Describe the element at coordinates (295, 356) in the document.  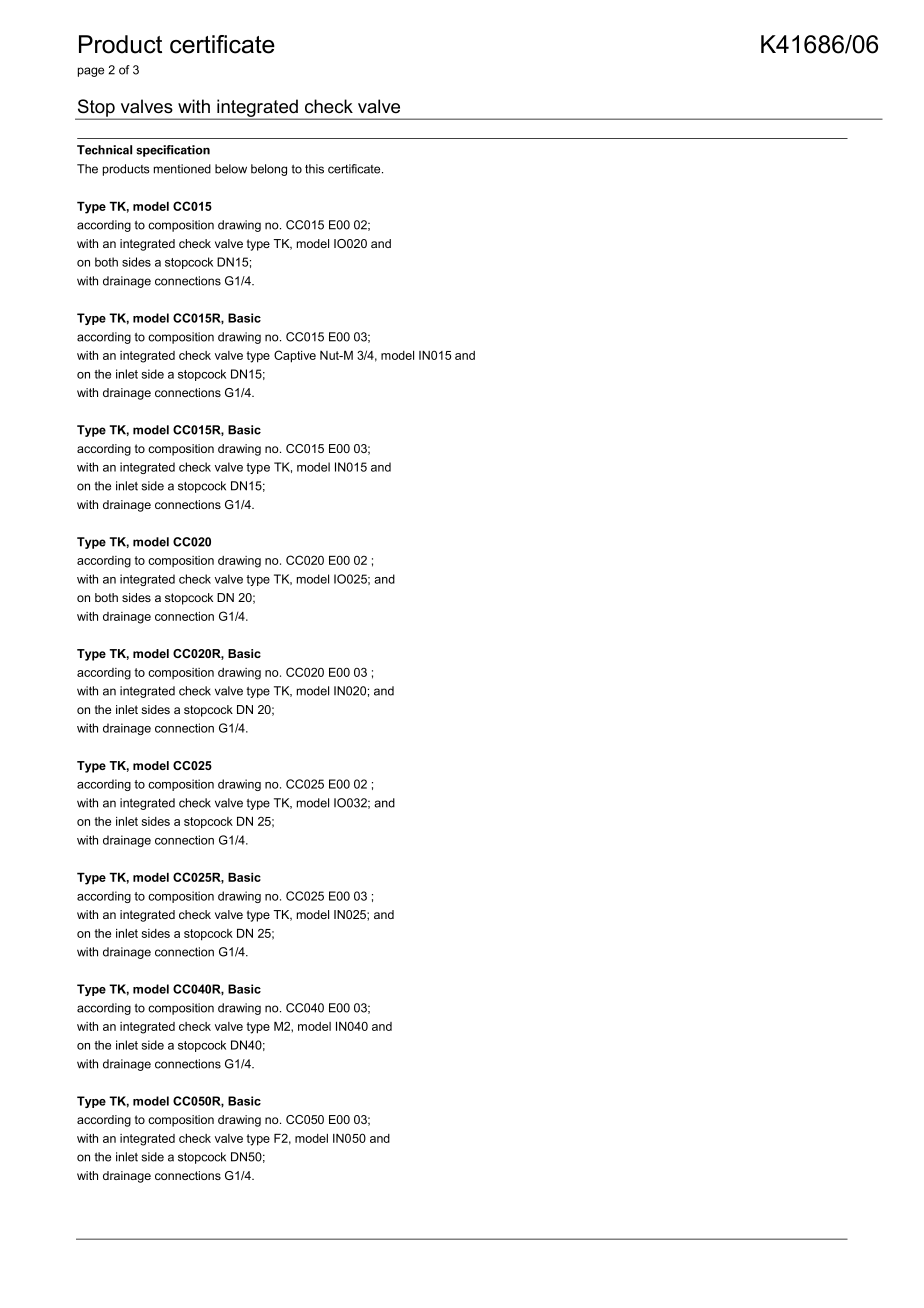
I see `Captive` at that location.
